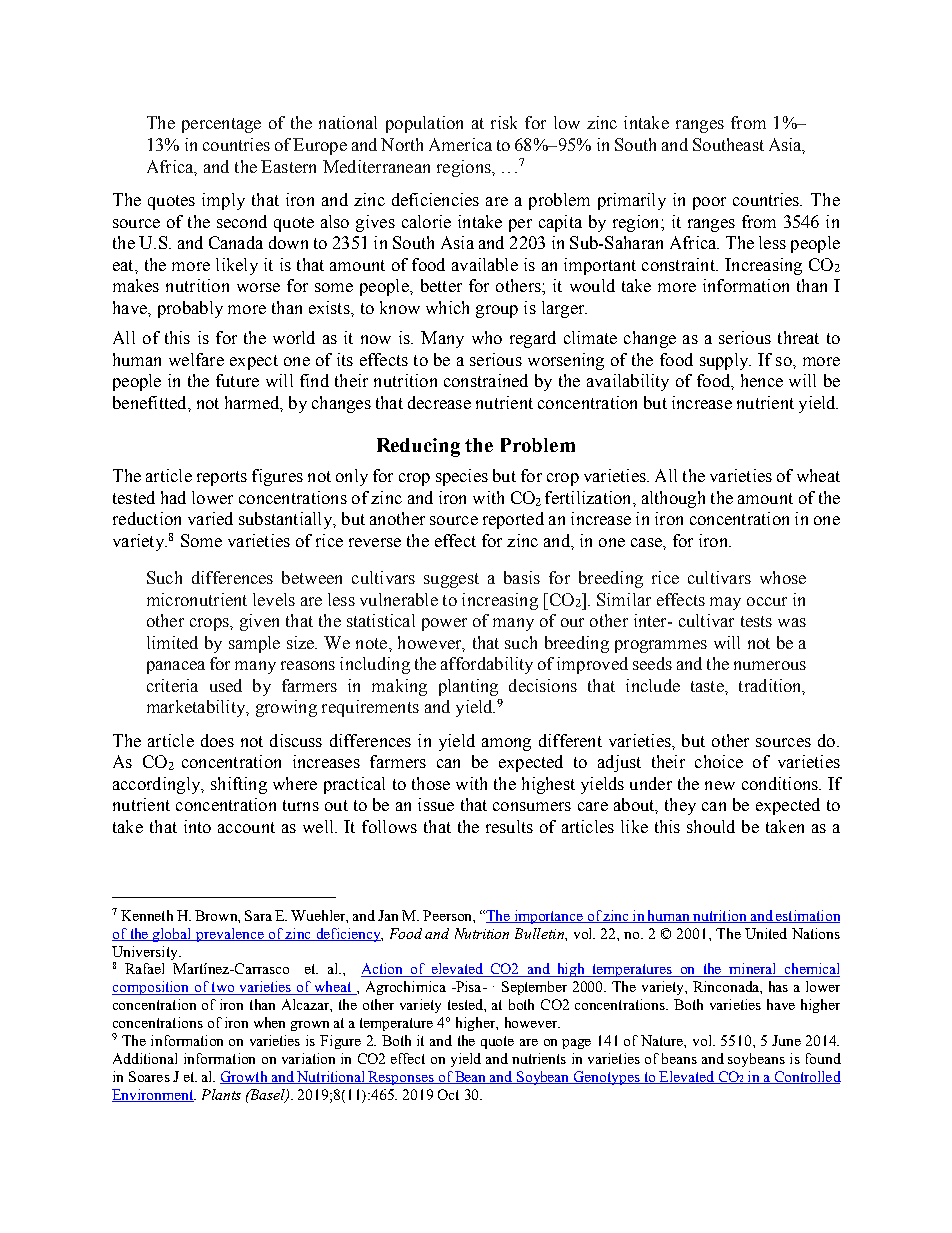 Image resolution: width=952 pixels, height=1233 pixels. Describe the element at coordinates (460, 144) in the image. I see `America` at that location.
